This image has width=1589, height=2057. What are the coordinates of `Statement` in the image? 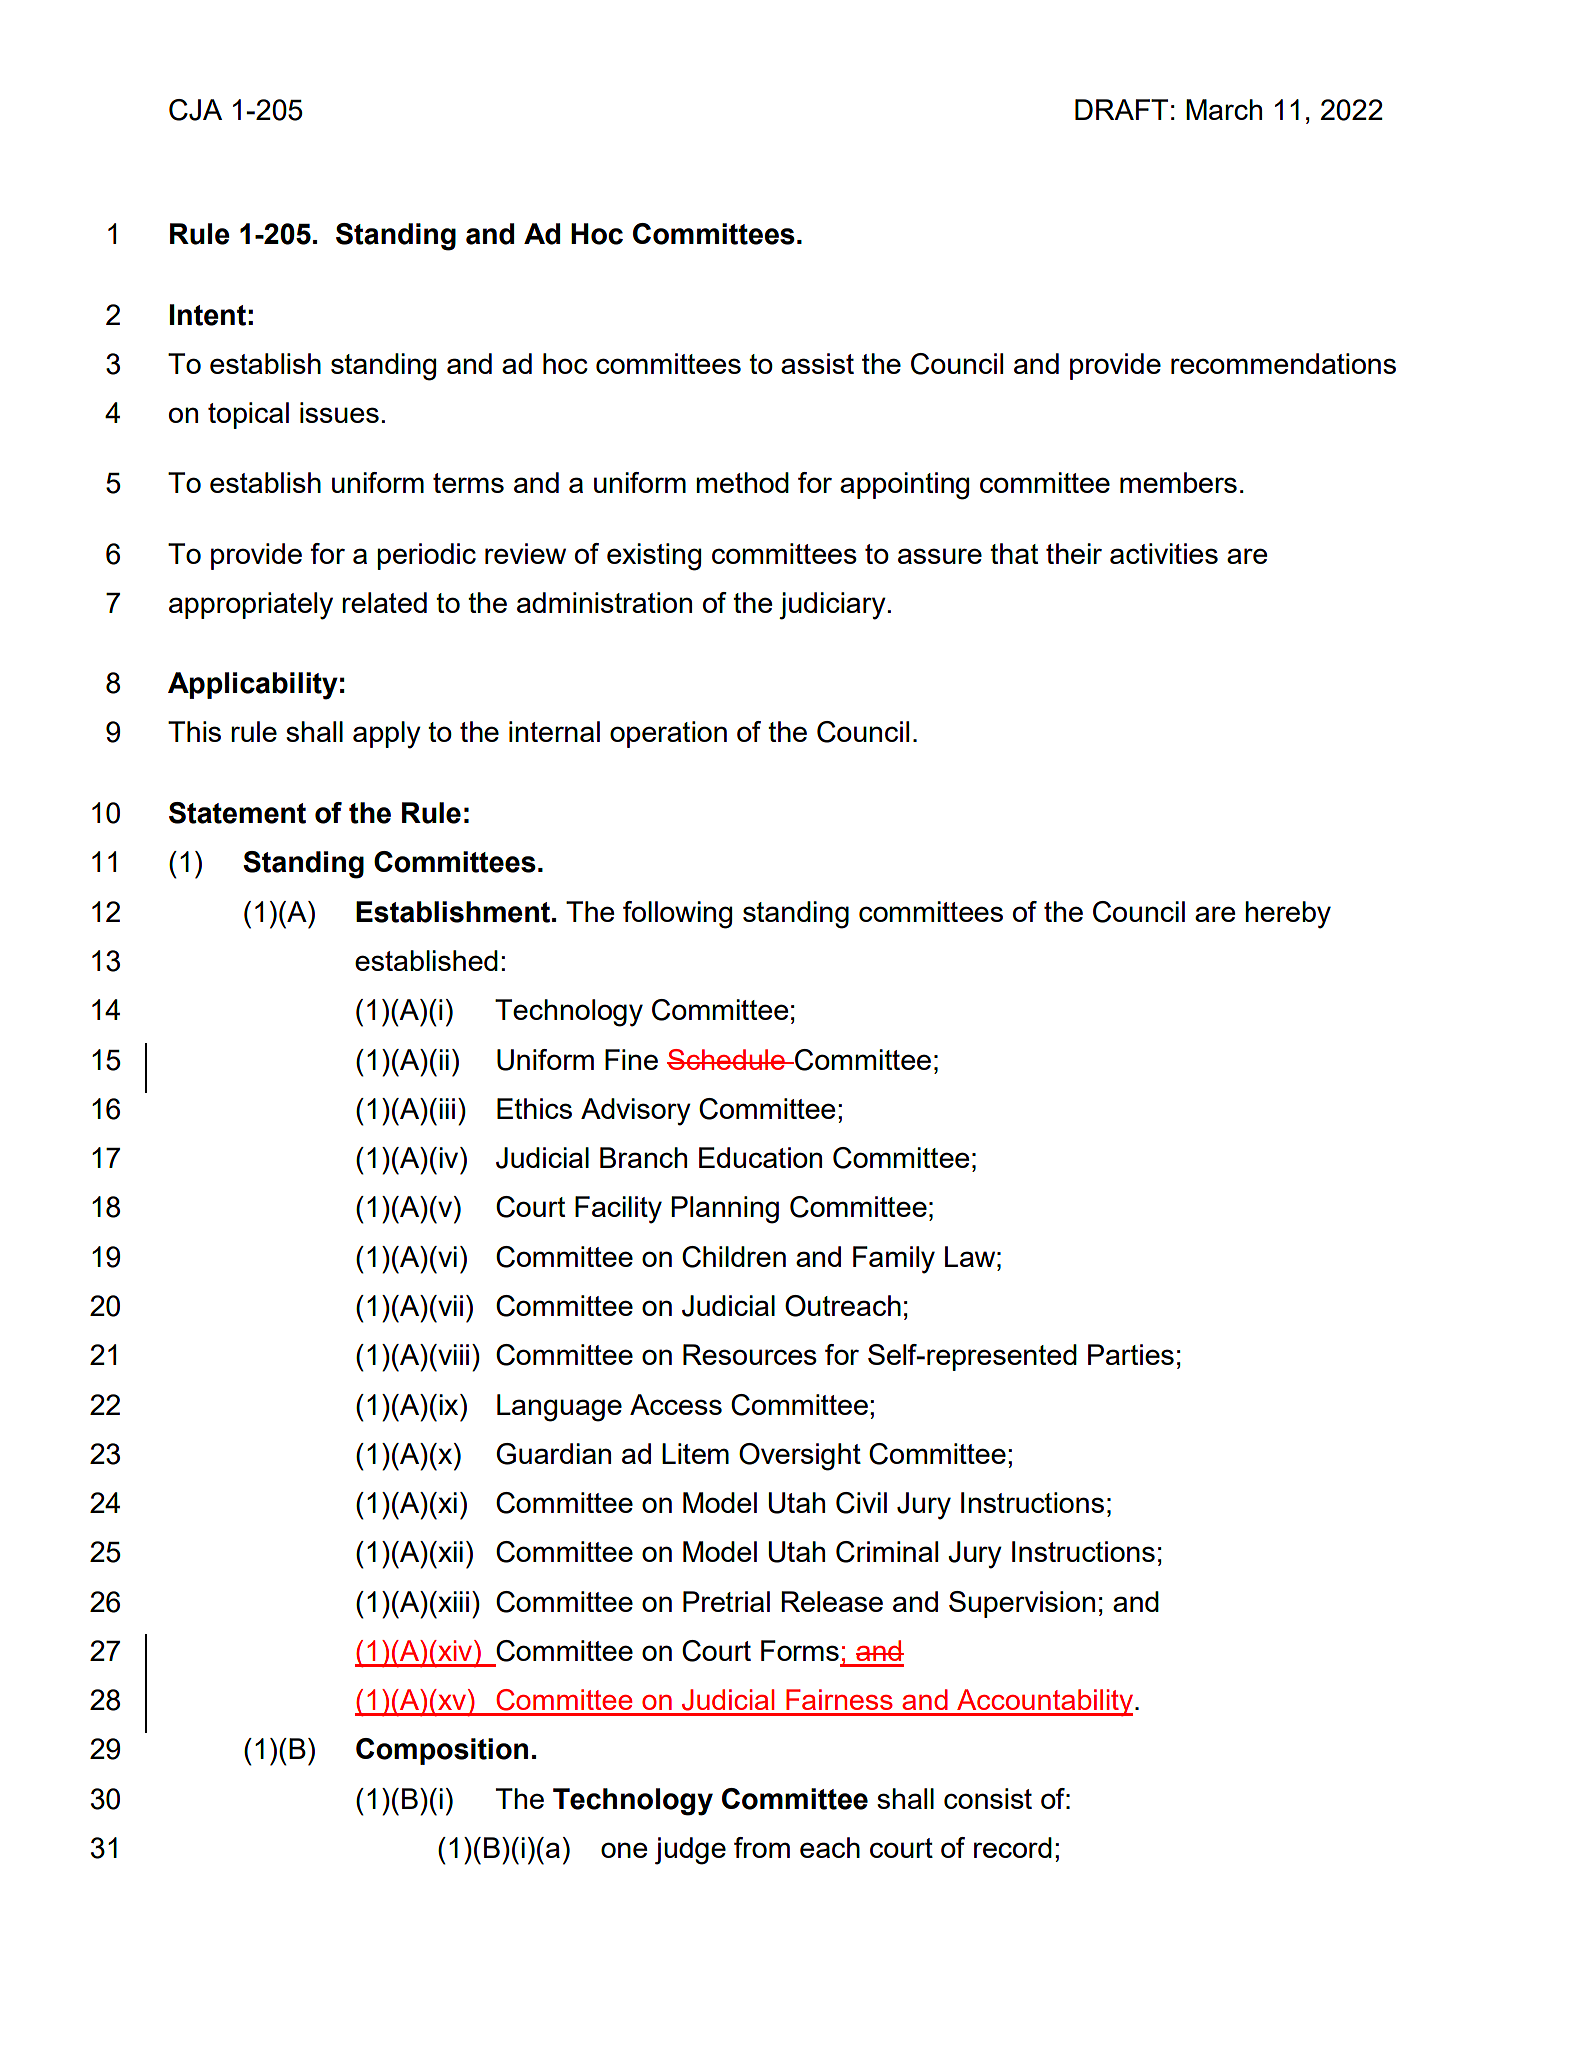 It's located at (237, 813).
